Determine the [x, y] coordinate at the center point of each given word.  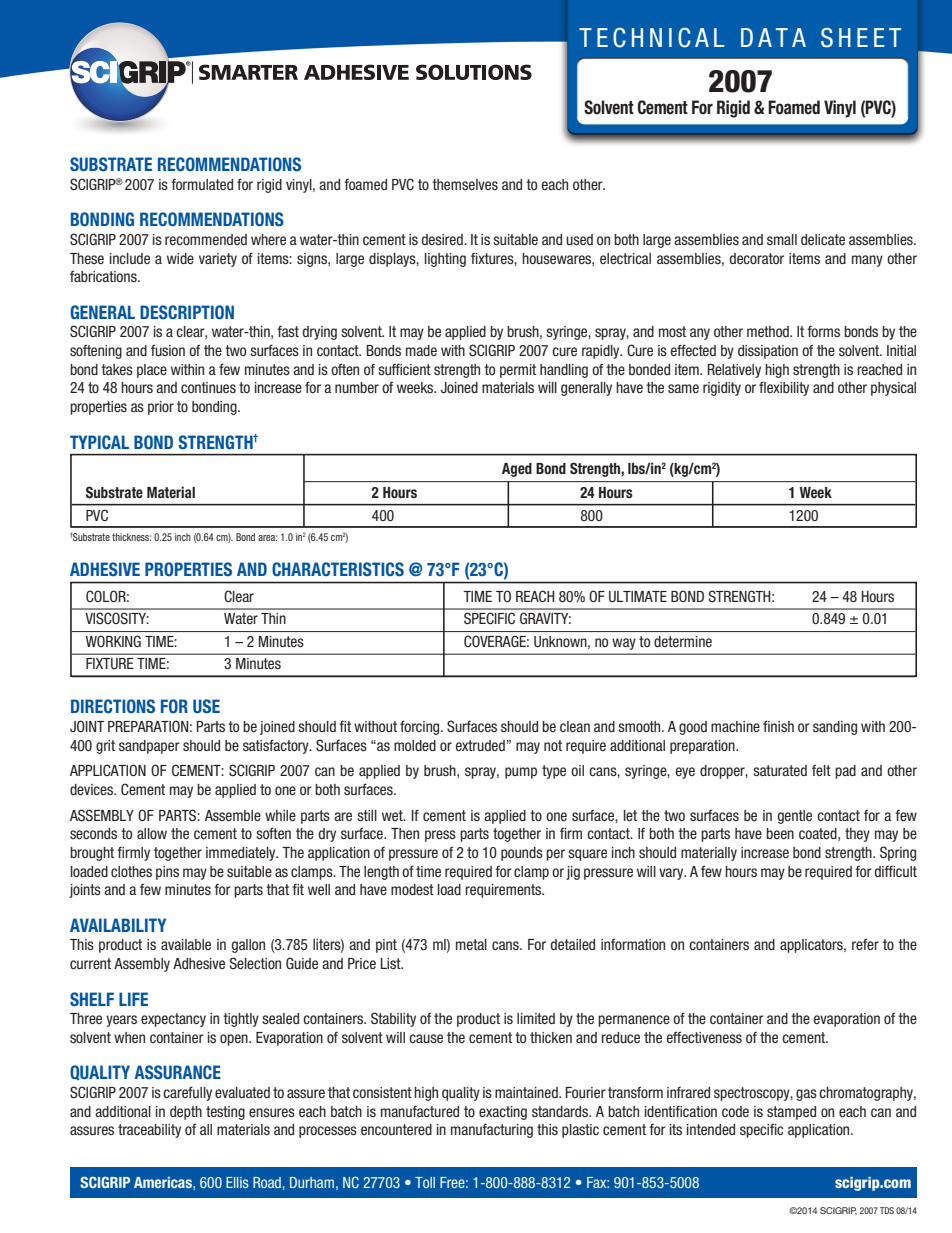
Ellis [237, 1182]
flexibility [784, 388]
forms [823, 331]
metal [471, 944]
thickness [131, 537]
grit [105, 747]
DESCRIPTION [187, 312]
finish [778, 726]
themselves [465, 184]
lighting [445, 260]
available [186, 944]
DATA [773, 37]
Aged [517, 470]
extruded [481, 745]
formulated [202, 184]
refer [865, 944]
